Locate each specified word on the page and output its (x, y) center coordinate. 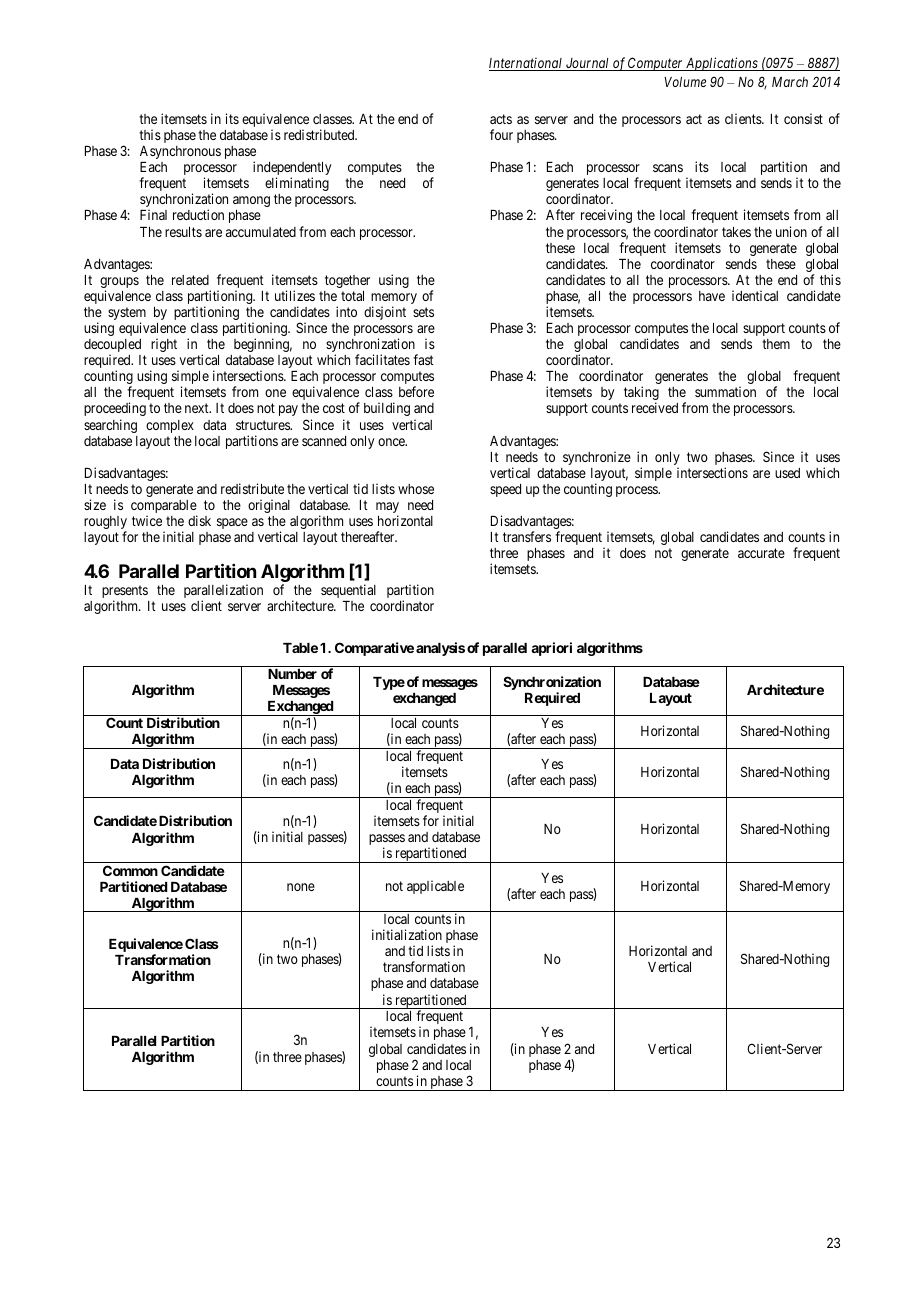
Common (130, 870)
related (190, 280)
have (712, 296)
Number (292, 674)
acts (501, 119)
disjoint (385, 313)
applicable (435, 887)
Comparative (374, 649)
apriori (551, 649)
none (301, 887)
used (787, 473)
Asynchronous (180, 152)
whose (416, 489)
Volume (685, 82)
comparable (164, 508)
